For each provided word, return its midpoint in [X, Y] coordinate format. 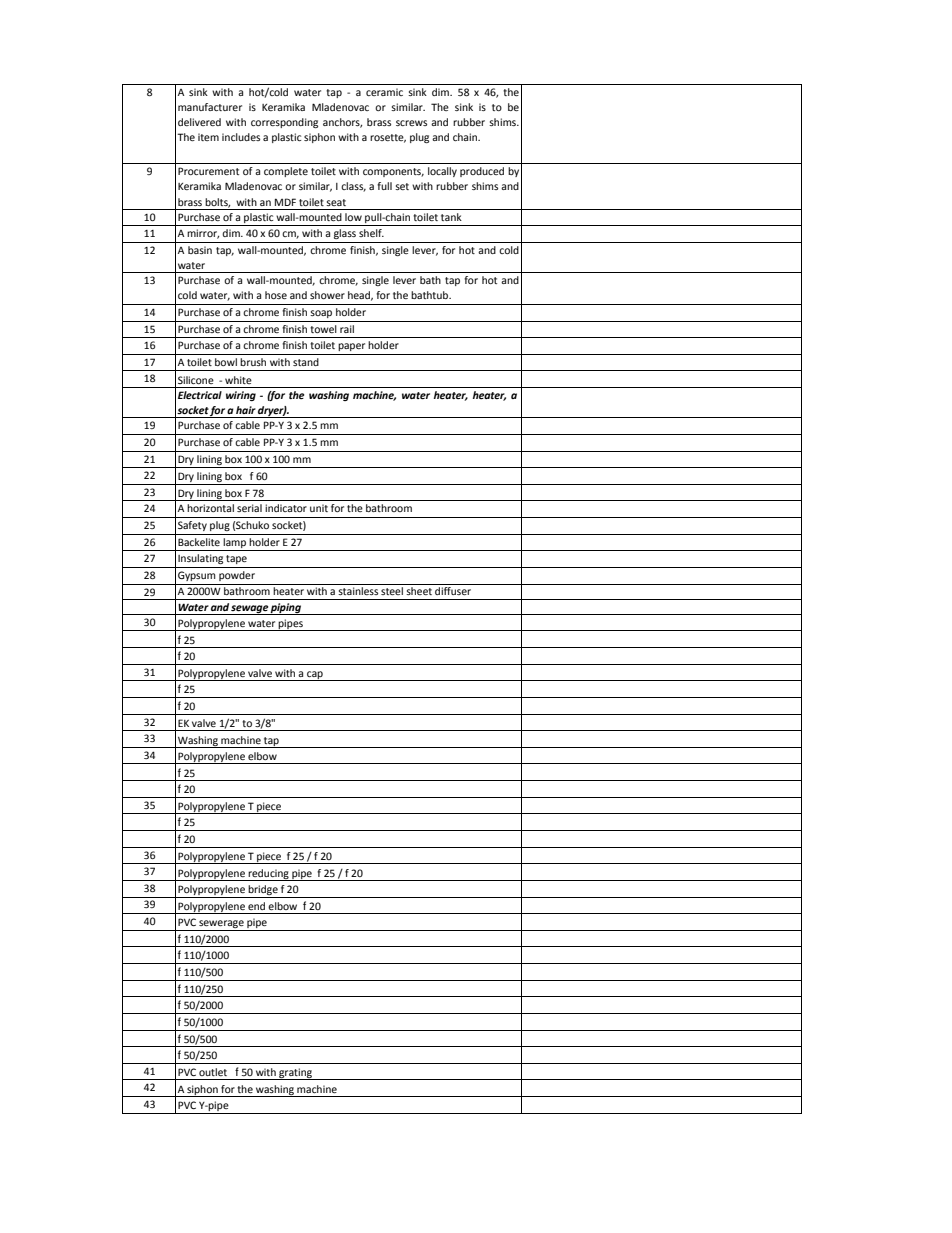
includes [241, 137]
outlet [213, 1072]
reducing [268, 875]
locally [442, 172]
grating [295, 1074]
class [353, 187]
